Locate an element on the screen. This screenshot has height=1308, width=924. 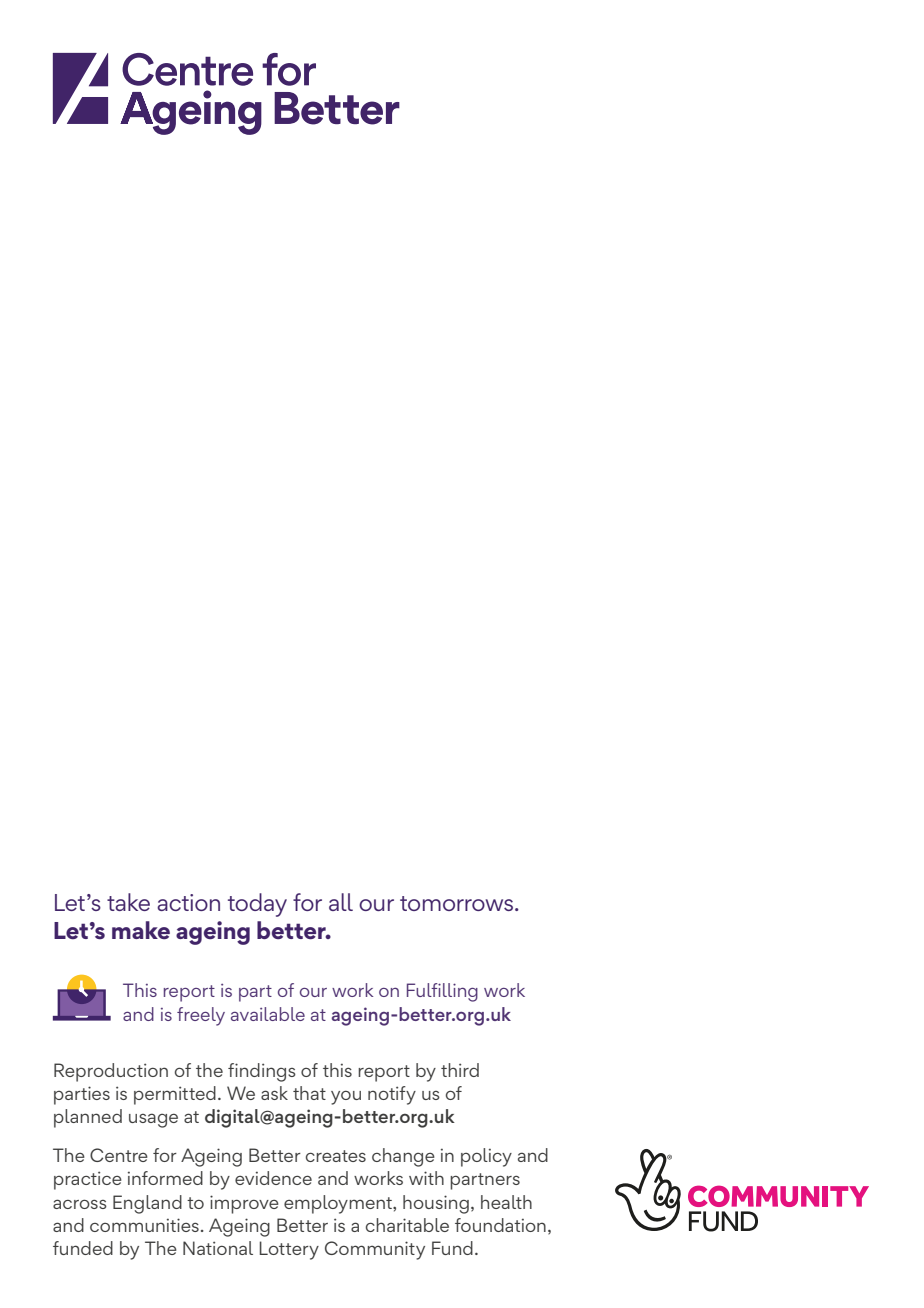
with is located at coordinates (426, 1178).
